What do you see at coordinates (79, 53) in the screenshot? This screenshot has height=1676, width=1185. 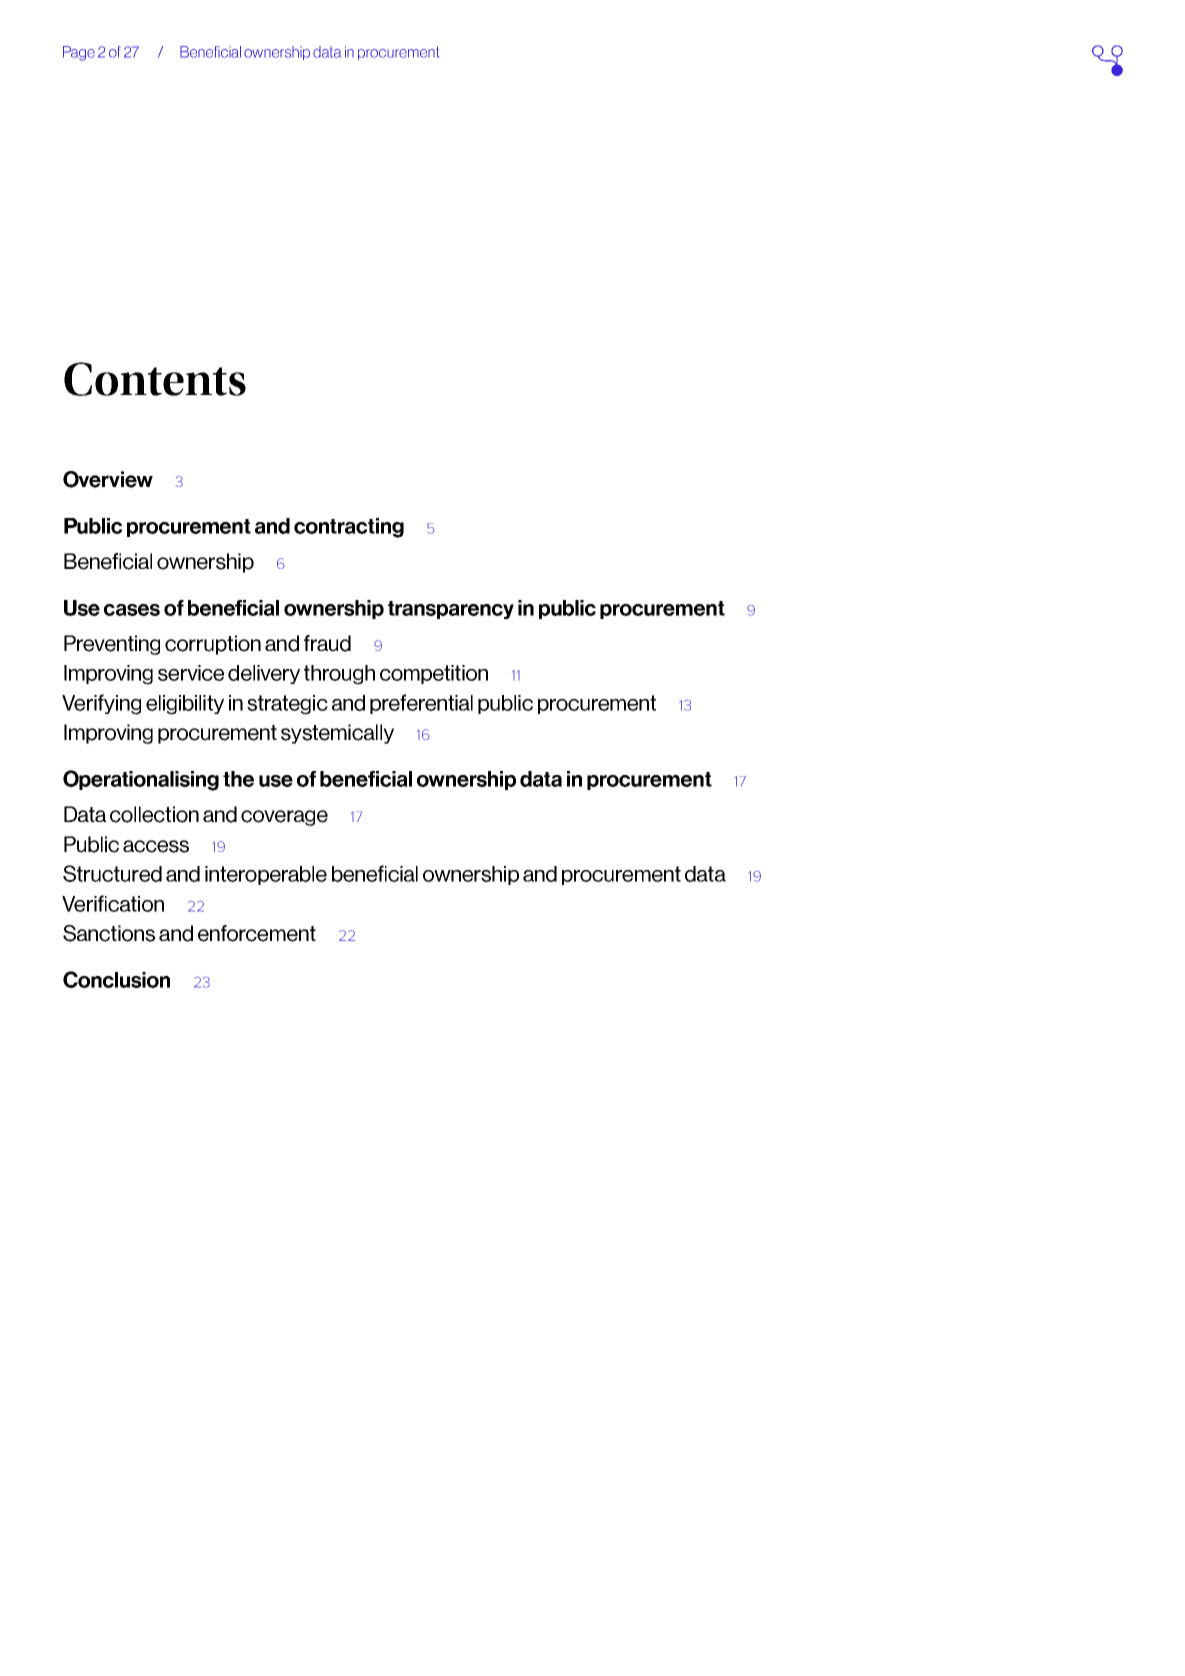 I see `Page` at bounding box center [79, 53].
